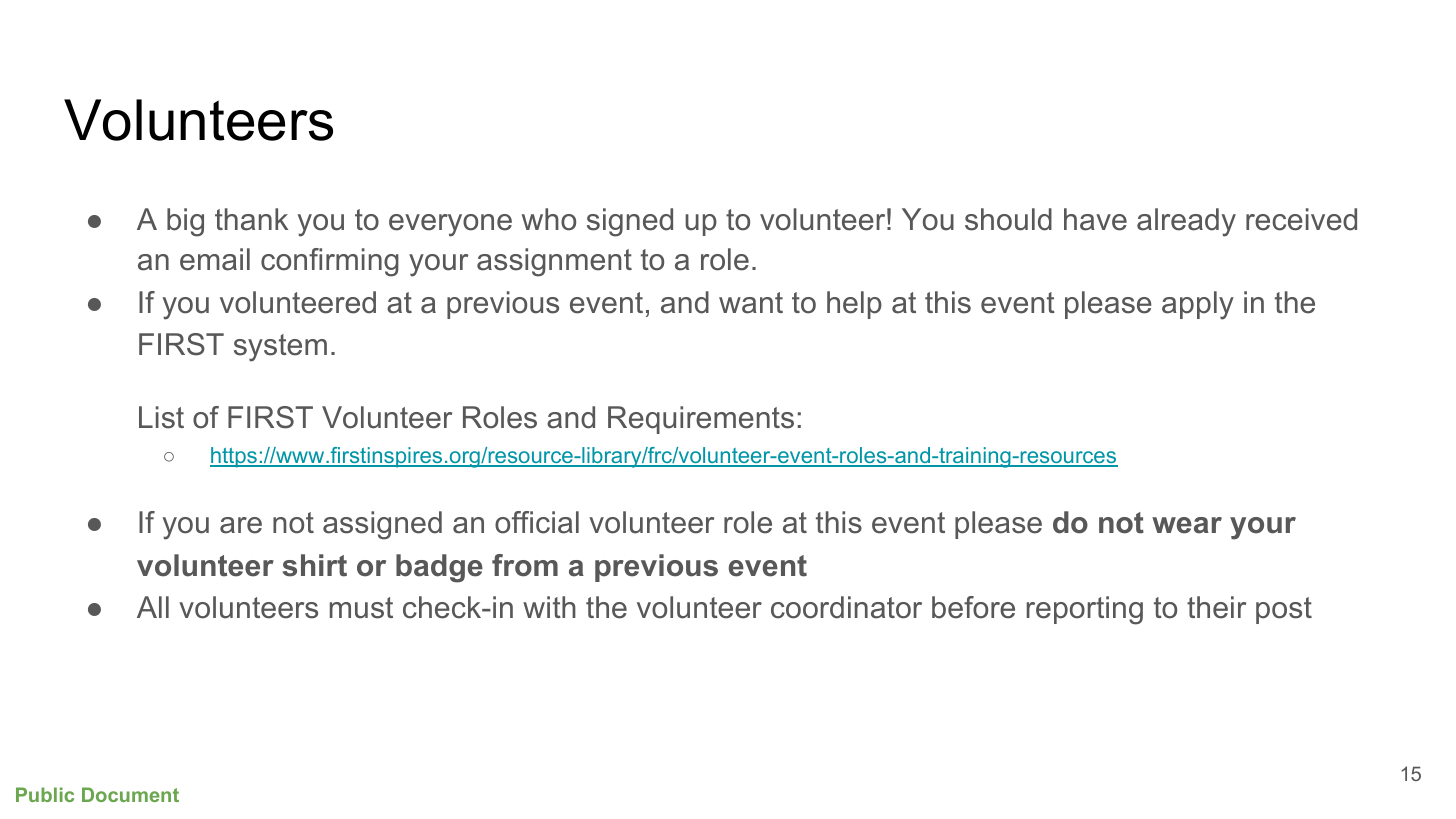 The width and height of the document is (1456, 819). I want to click on big, so click(185, 222).
